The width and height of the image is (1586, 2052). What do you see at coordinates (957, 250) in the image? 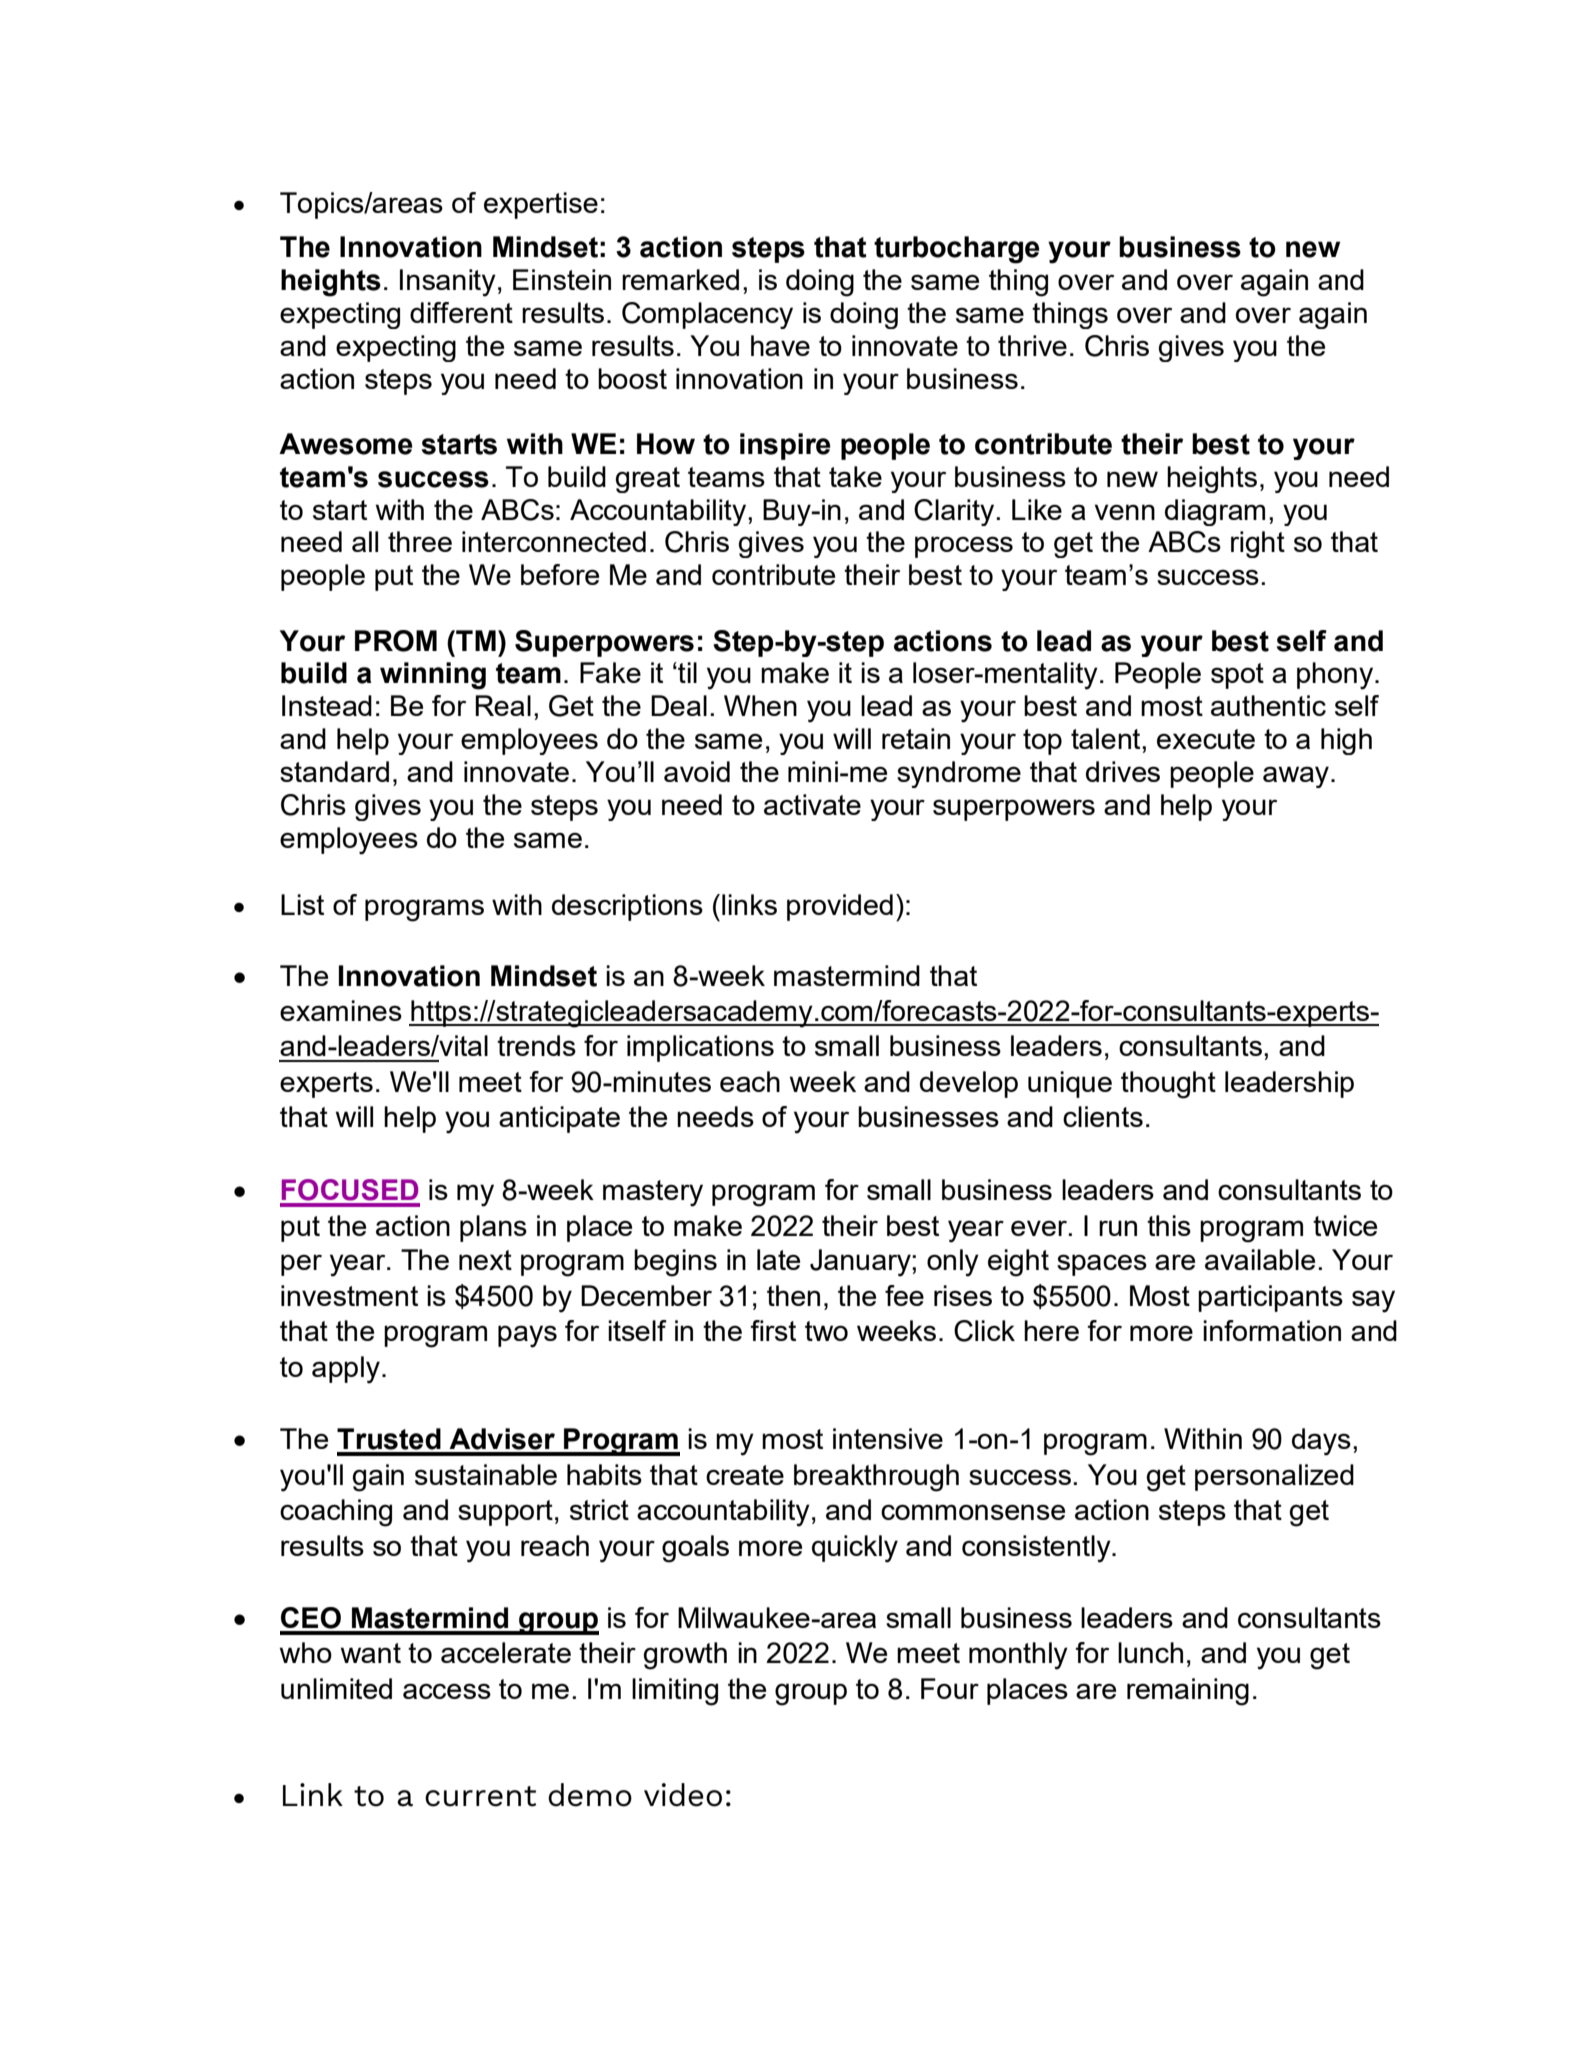
I see `turbocharge` at bounding box center [957, 250].
